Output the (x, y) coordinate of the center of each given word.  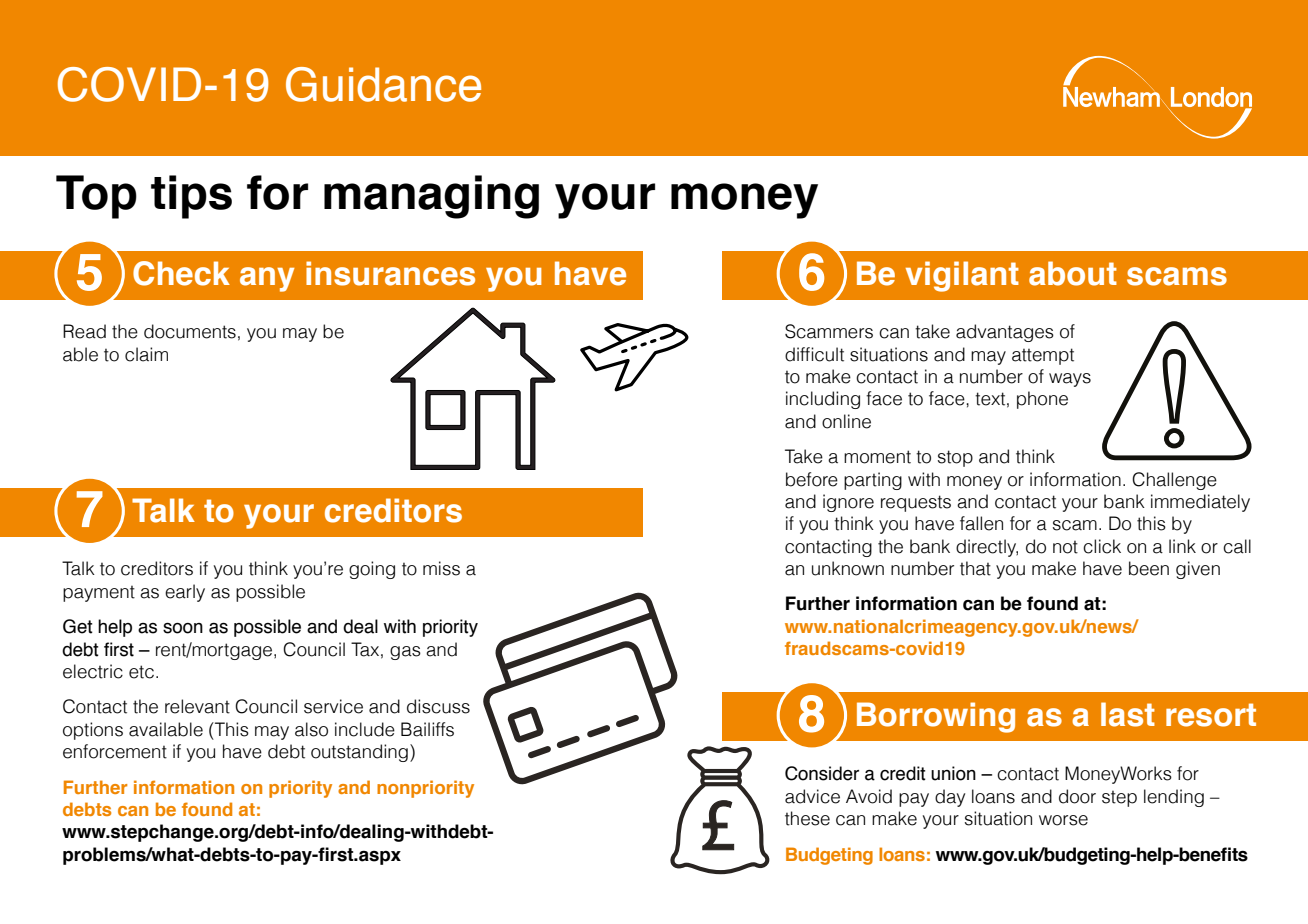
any (267, 279)
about (1073, 273)
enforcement (115, 751)
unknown (848, 568)
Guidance (383, 84)
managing (431, 197)
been (1149, 568)
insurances (390, 273)
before (812, 479)
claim (146, 354)
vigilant (962, 276)
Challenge (1174, 481)
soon (183, 628)
